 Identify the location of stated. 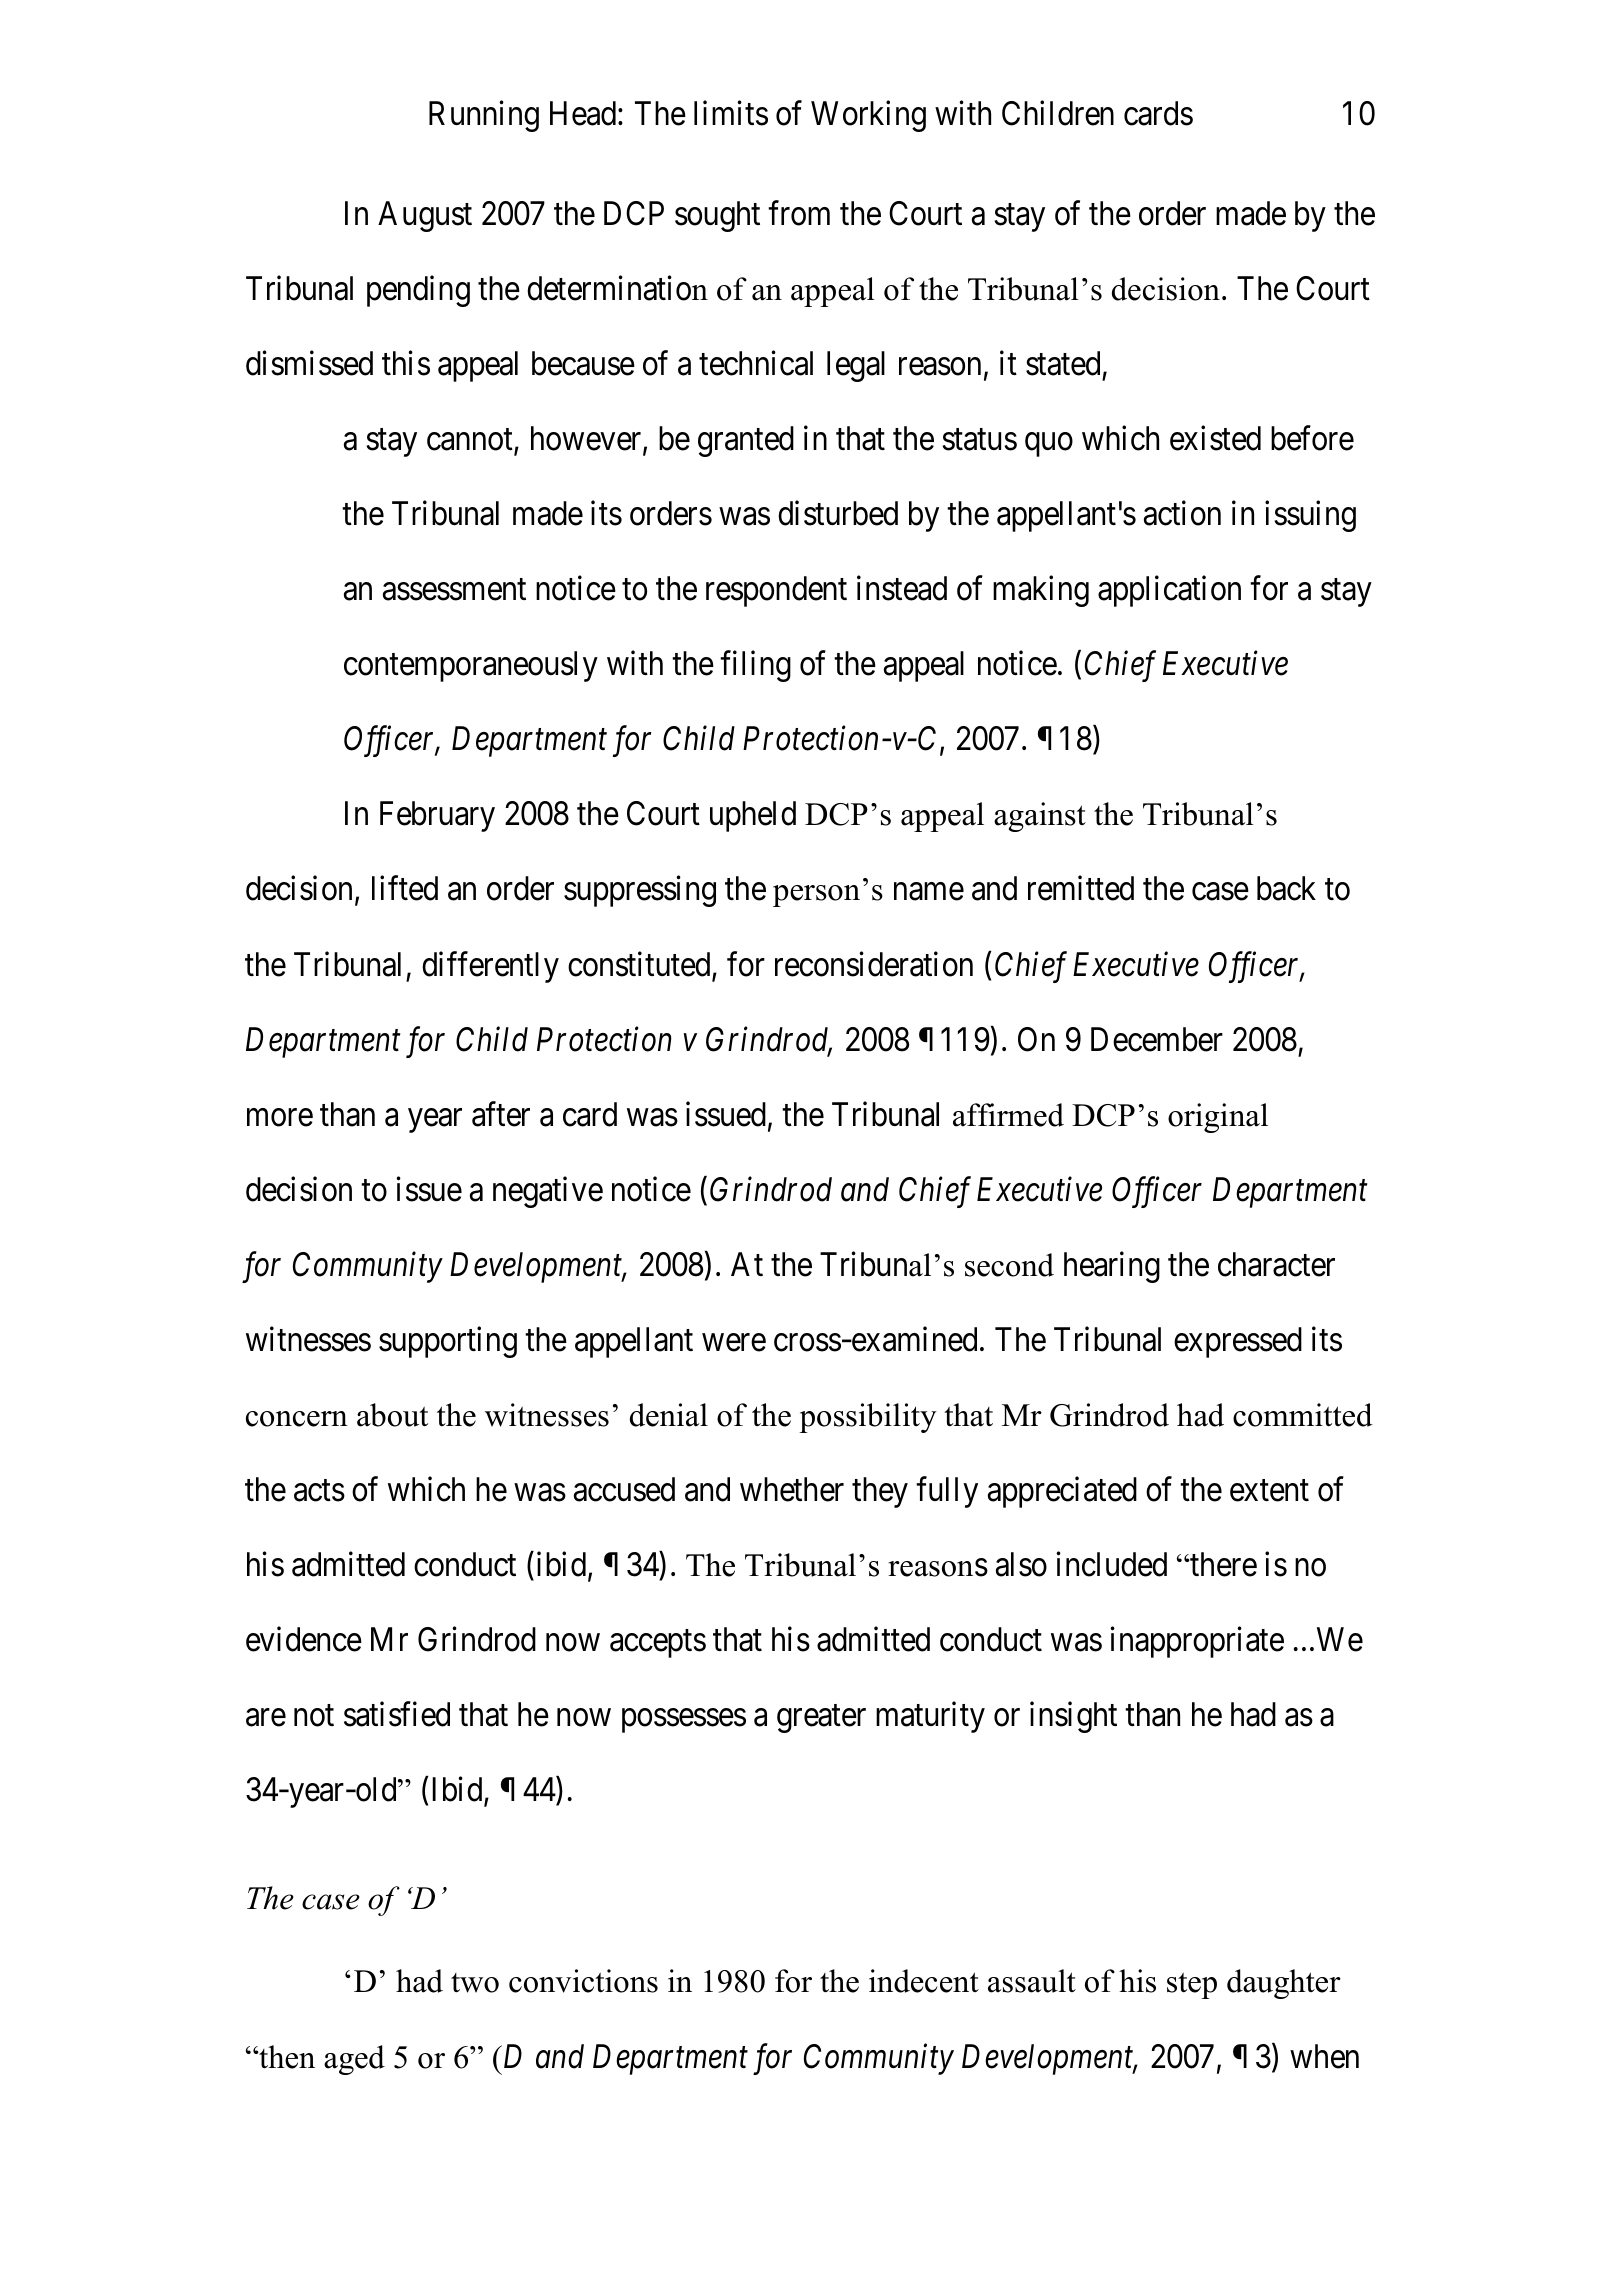
(1063, 363).
